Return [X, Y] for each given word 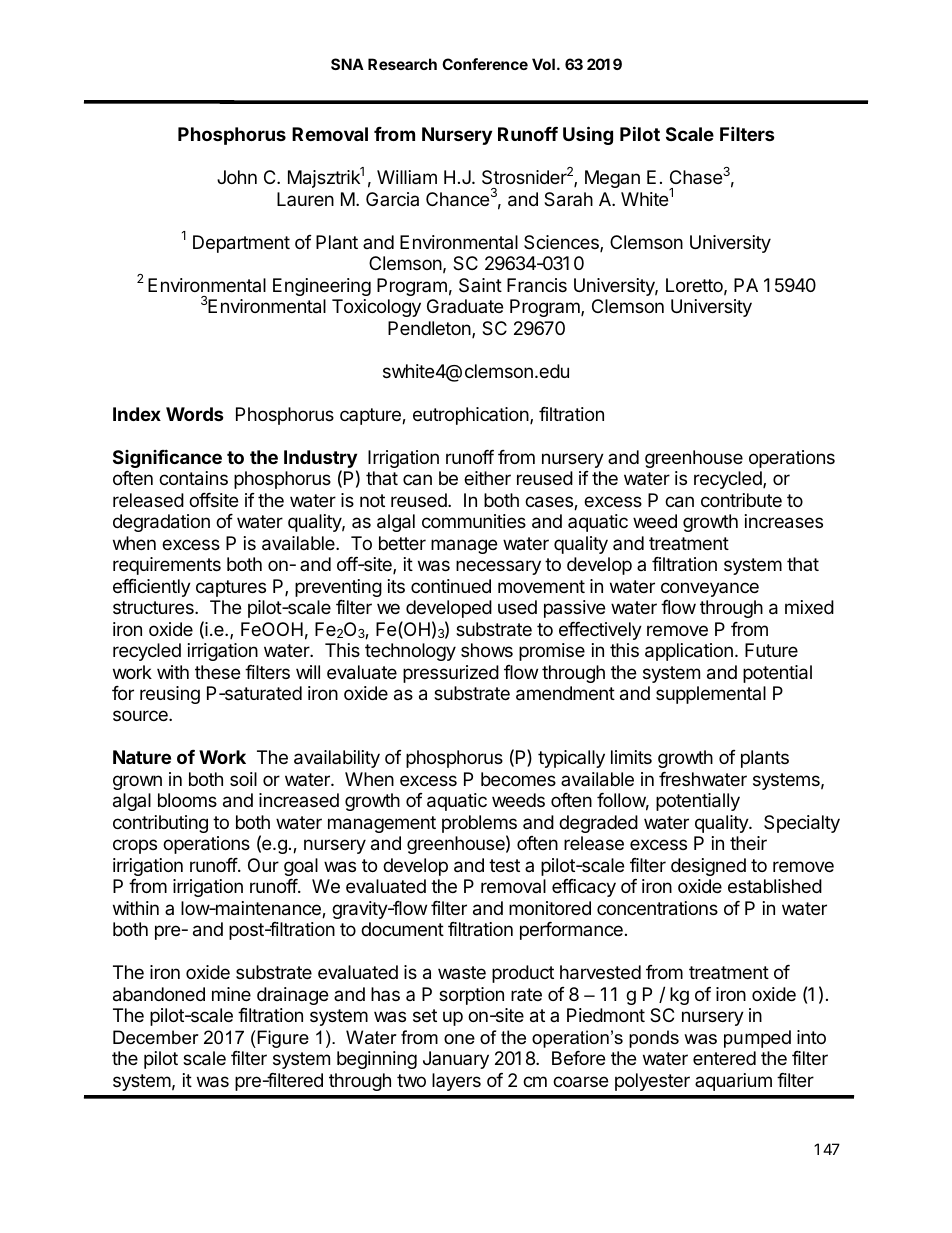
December [156, 1037]
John [237, 177]
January [456, 1060]
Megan [612, 179]
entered [724, 1058]
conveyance [710, 589]
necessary [498, 567]
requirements [167, 566]
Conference [485, 64]
